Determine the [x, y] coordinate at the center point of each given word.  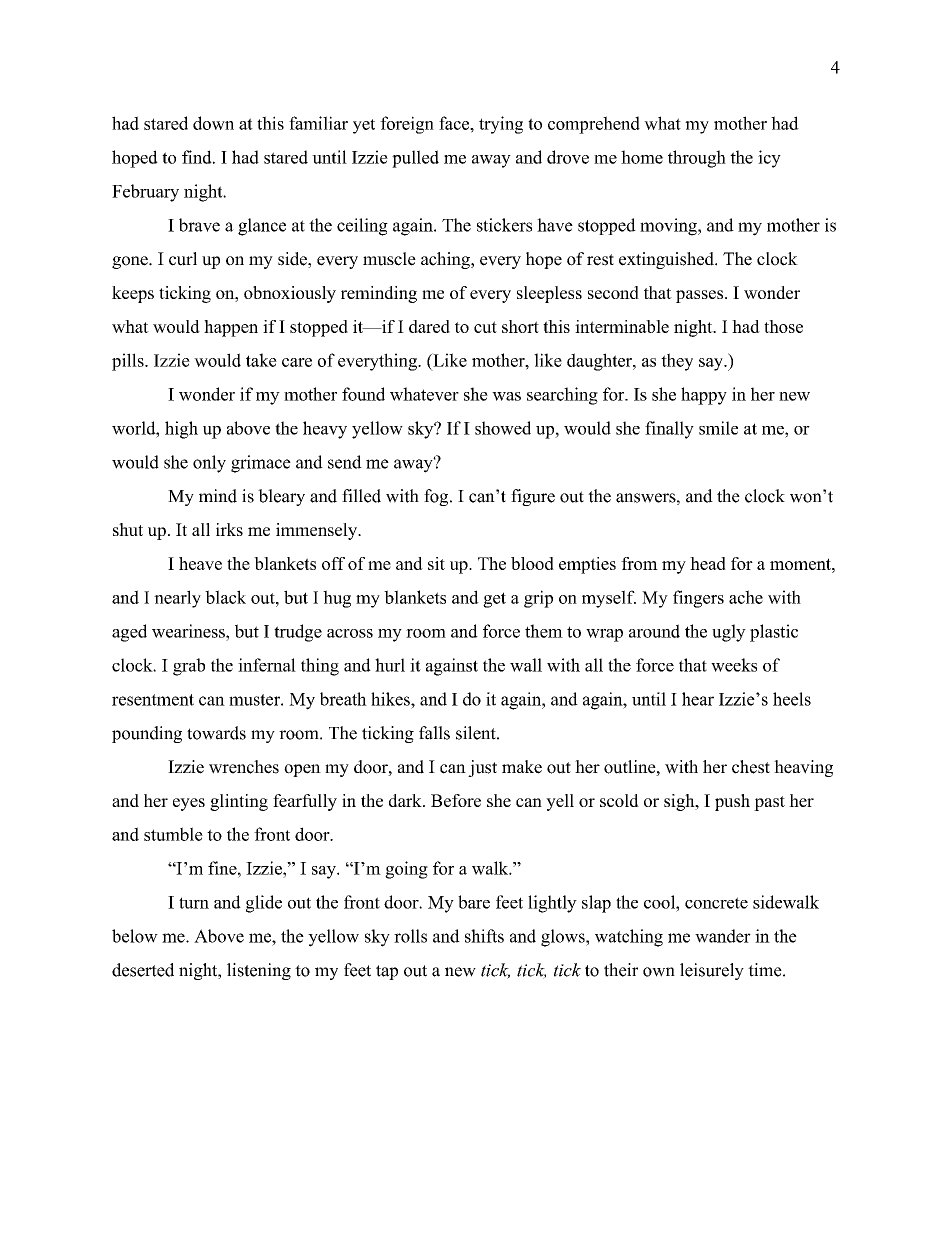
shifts [484, 936]
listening [259, 971]
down [213, 123]
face [455, 123]
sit [436, 563]
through [697, 159]
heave [200, 563]
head [708, 563]
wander [723, 936]
